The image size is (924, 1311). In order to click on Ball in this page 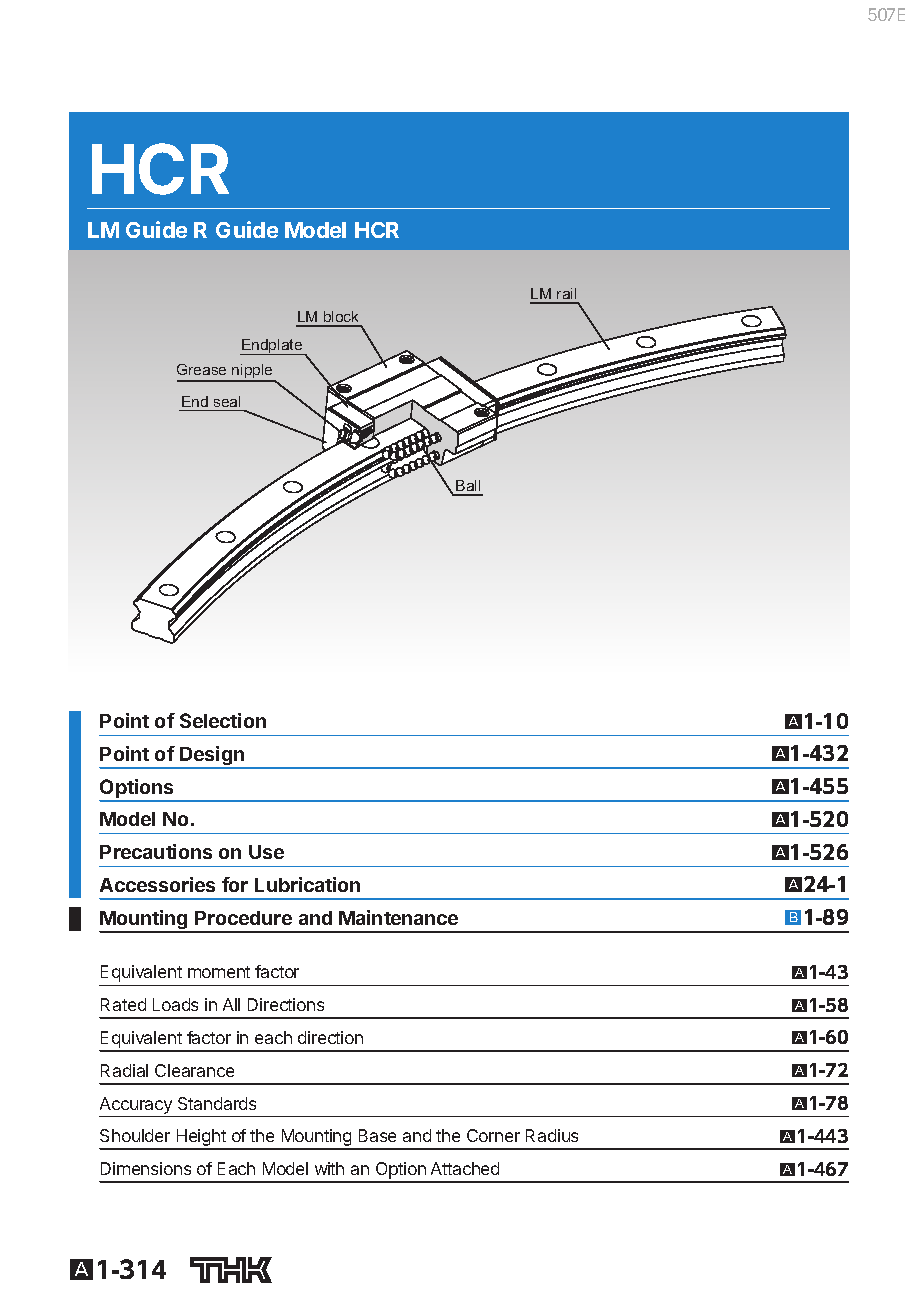, I will do `click(468, 487)`.
